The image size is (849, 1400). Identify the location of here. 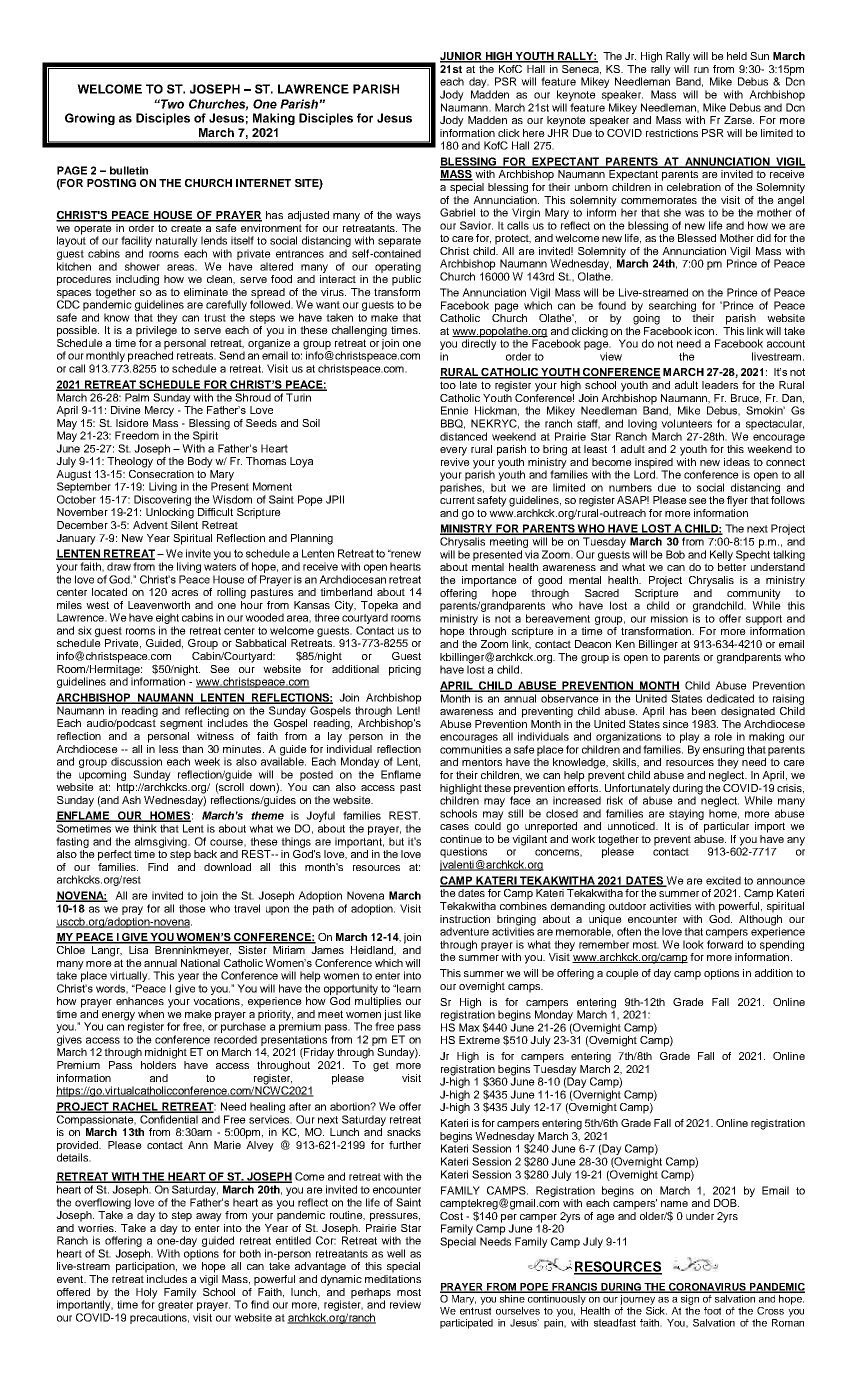
(534, 133).
